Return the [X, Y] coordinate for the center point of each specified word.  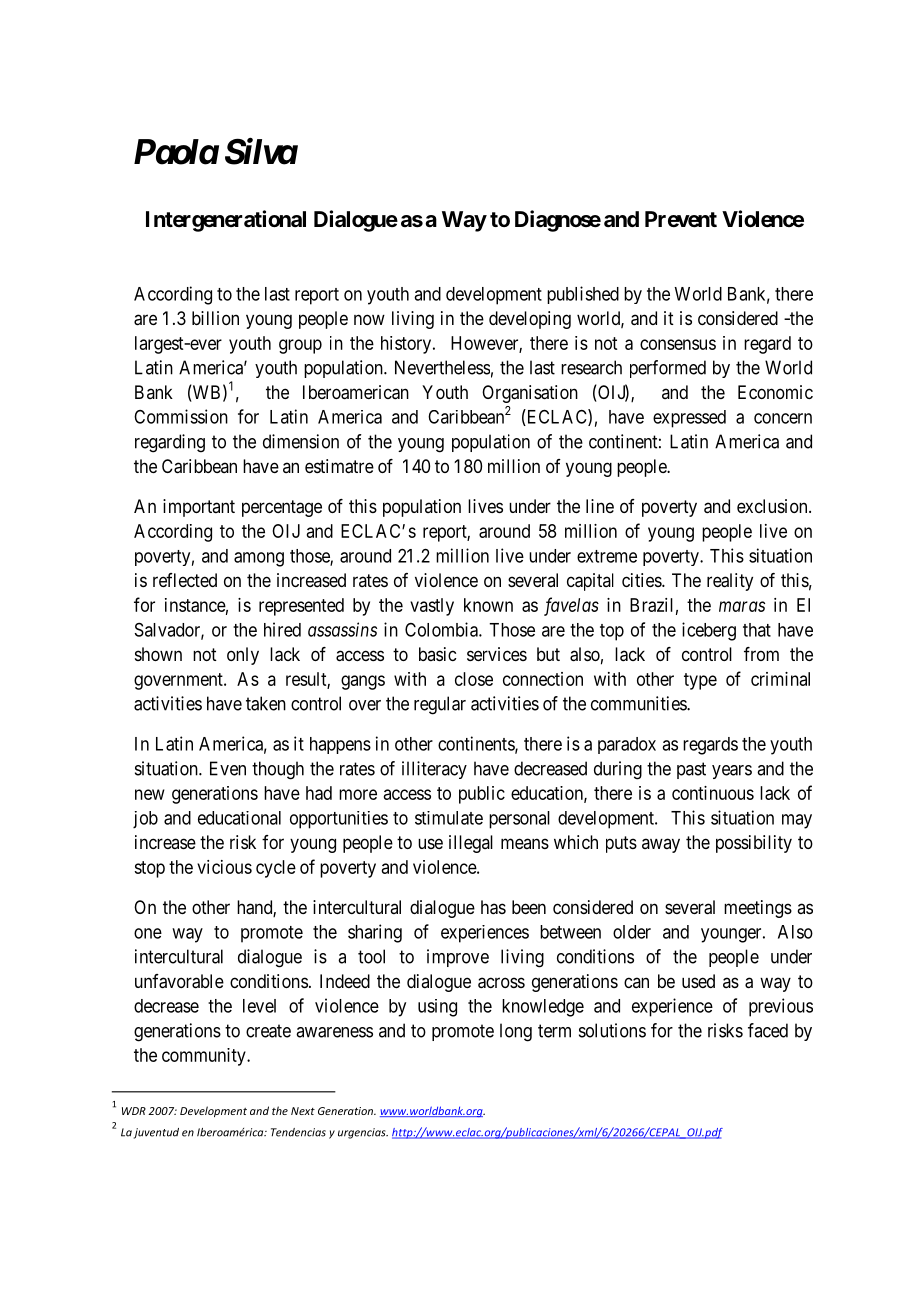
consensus [678, 344]
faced [768, 1030]
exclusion [773, 506]
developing [530, 320]
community [205, 1057]
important [199, 508]
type [700, 681]
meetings [758, 909]
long [516, 1032]
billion [215, 318]
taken [266, 703]
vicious [224, 867]
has [493, 907]
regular [440, 705]
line [600, 506]
